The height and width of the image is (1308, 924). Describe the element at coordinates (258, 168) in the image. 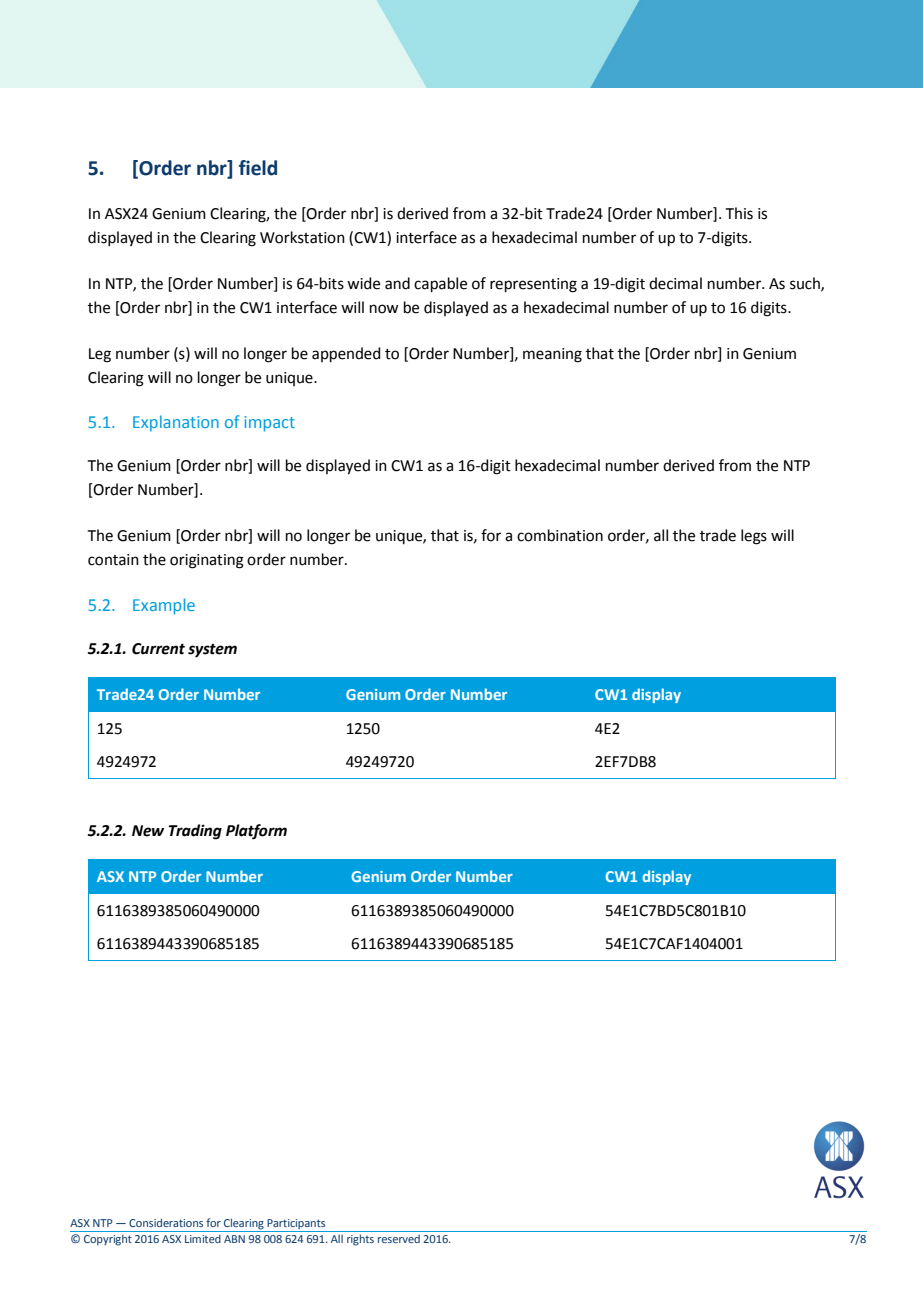

I see `field` at that location.
